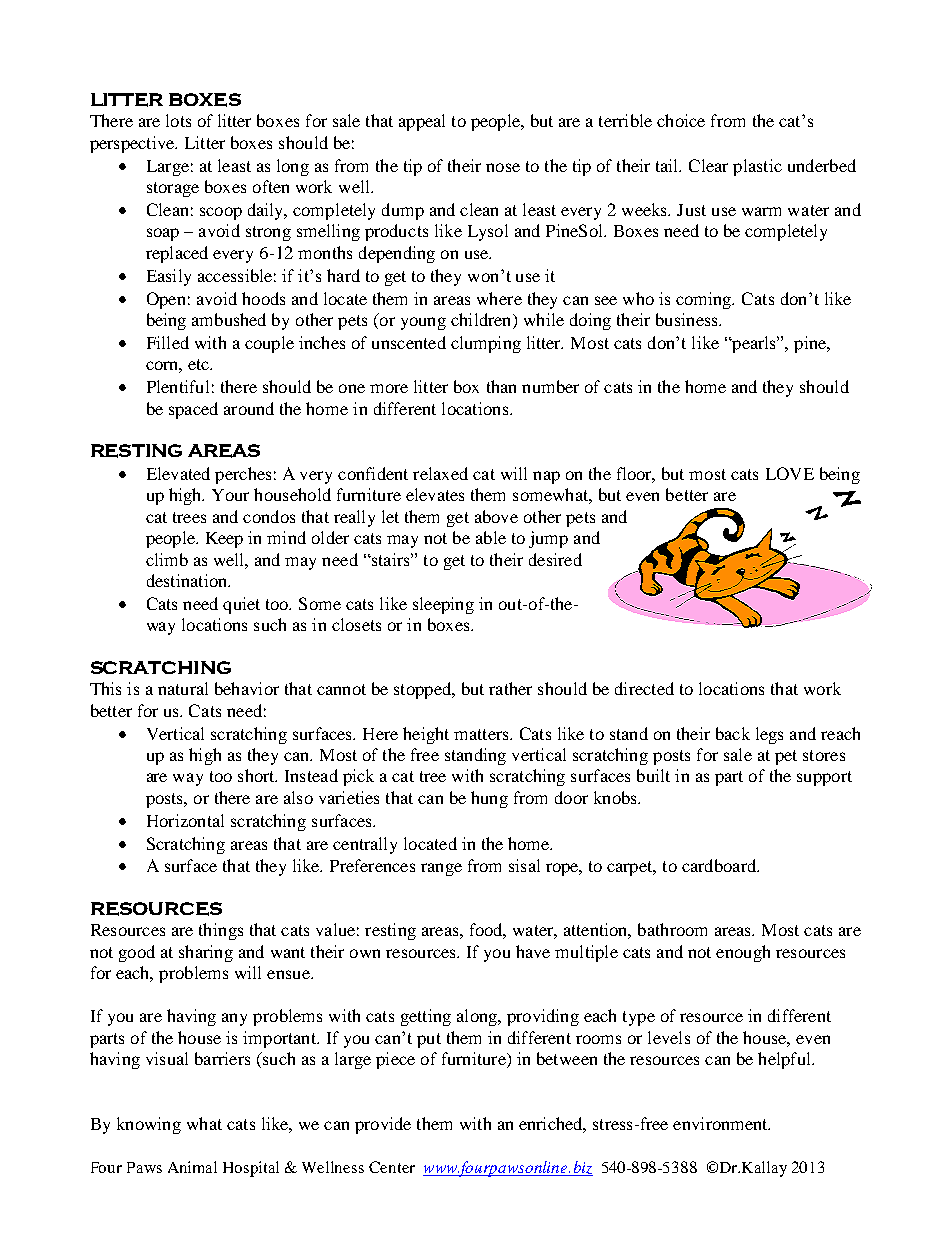 The height and width of the document is (1233, 952). Describe the element at coordinates (503, 167) in the document. I see `nose` at that location.
